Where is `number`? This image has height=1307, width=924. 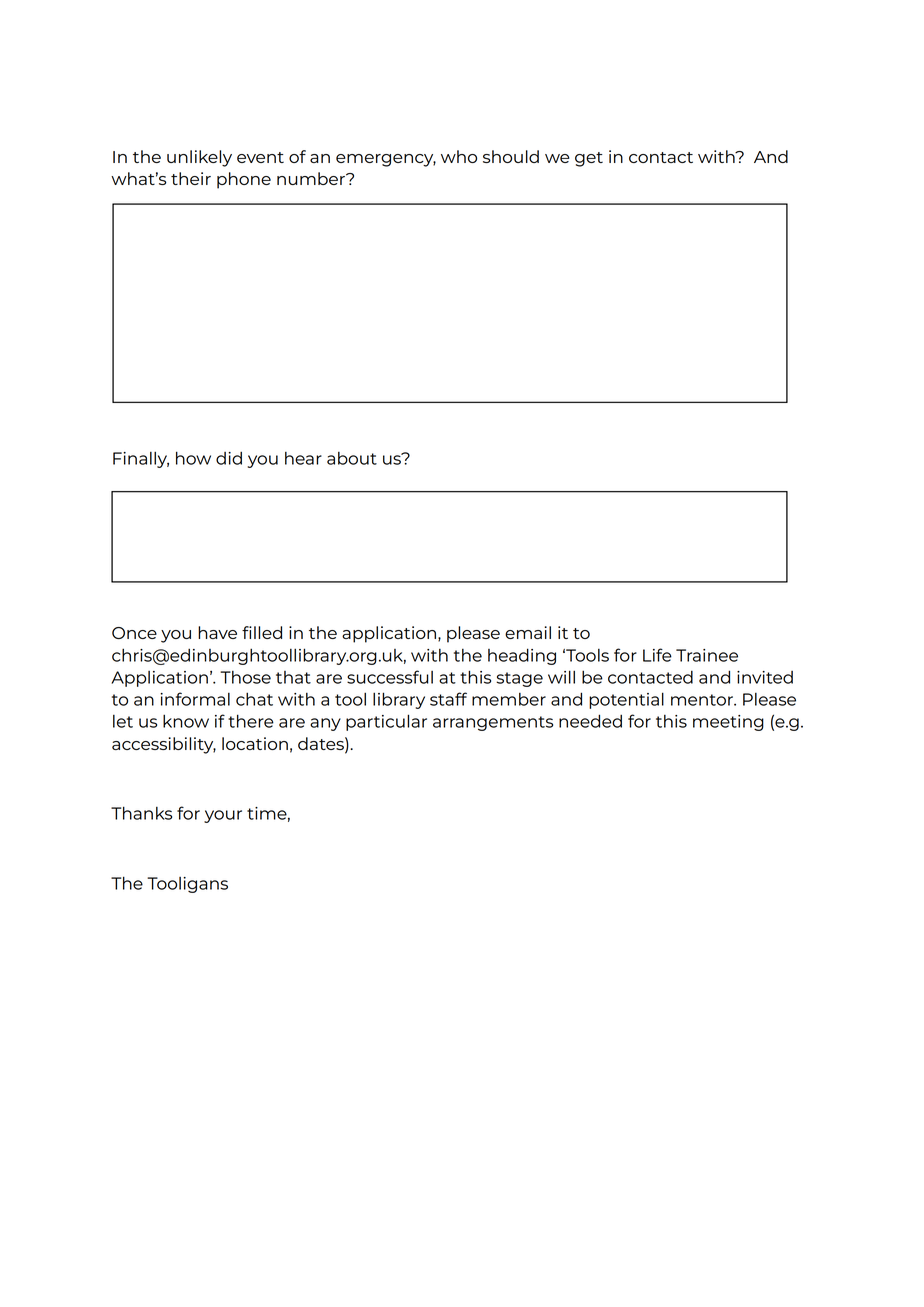 number is located at coordinates (312, 178).
